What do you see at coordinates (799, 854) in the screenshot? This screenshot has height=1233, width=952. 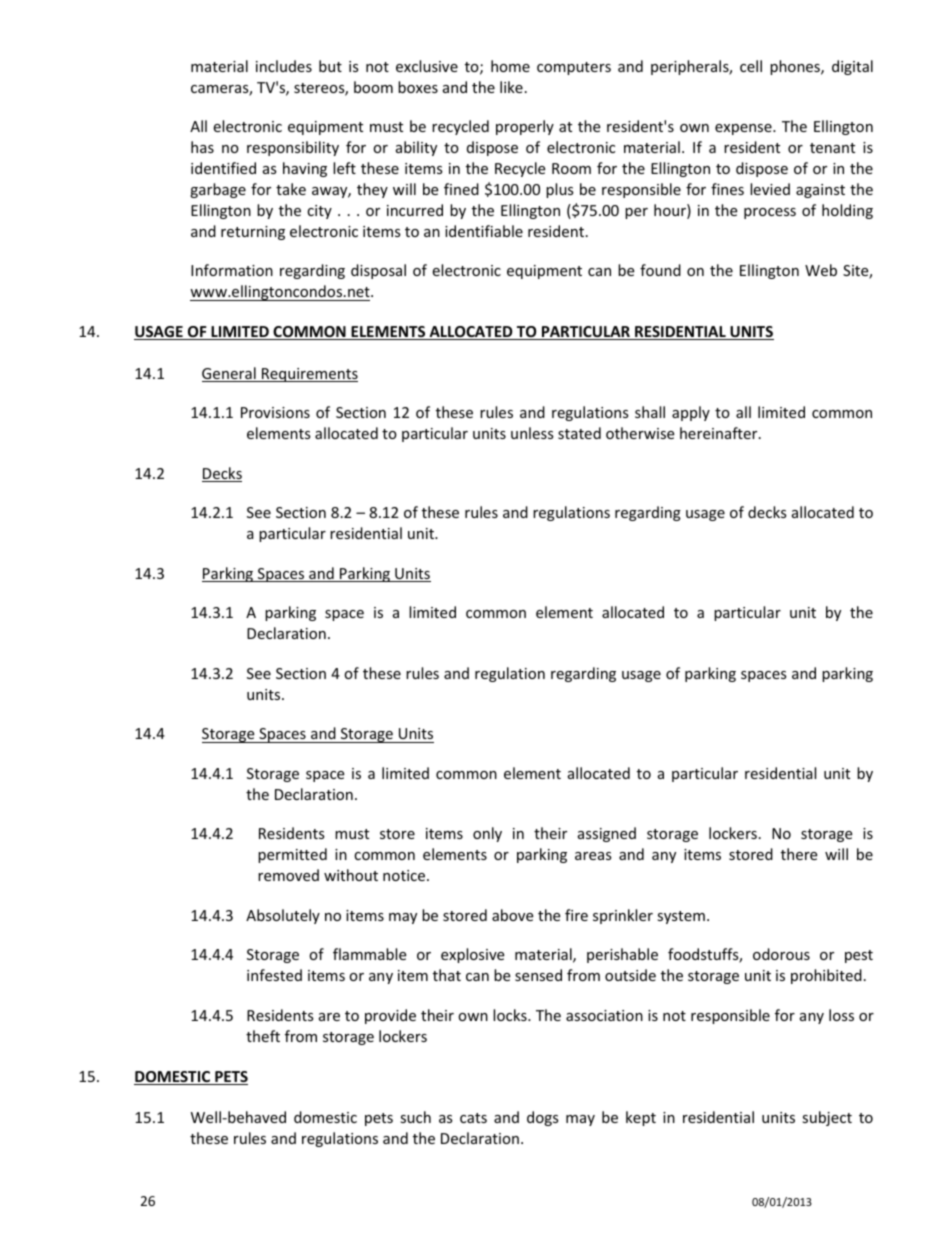 I see `there` at bounding box center [799, 854].
